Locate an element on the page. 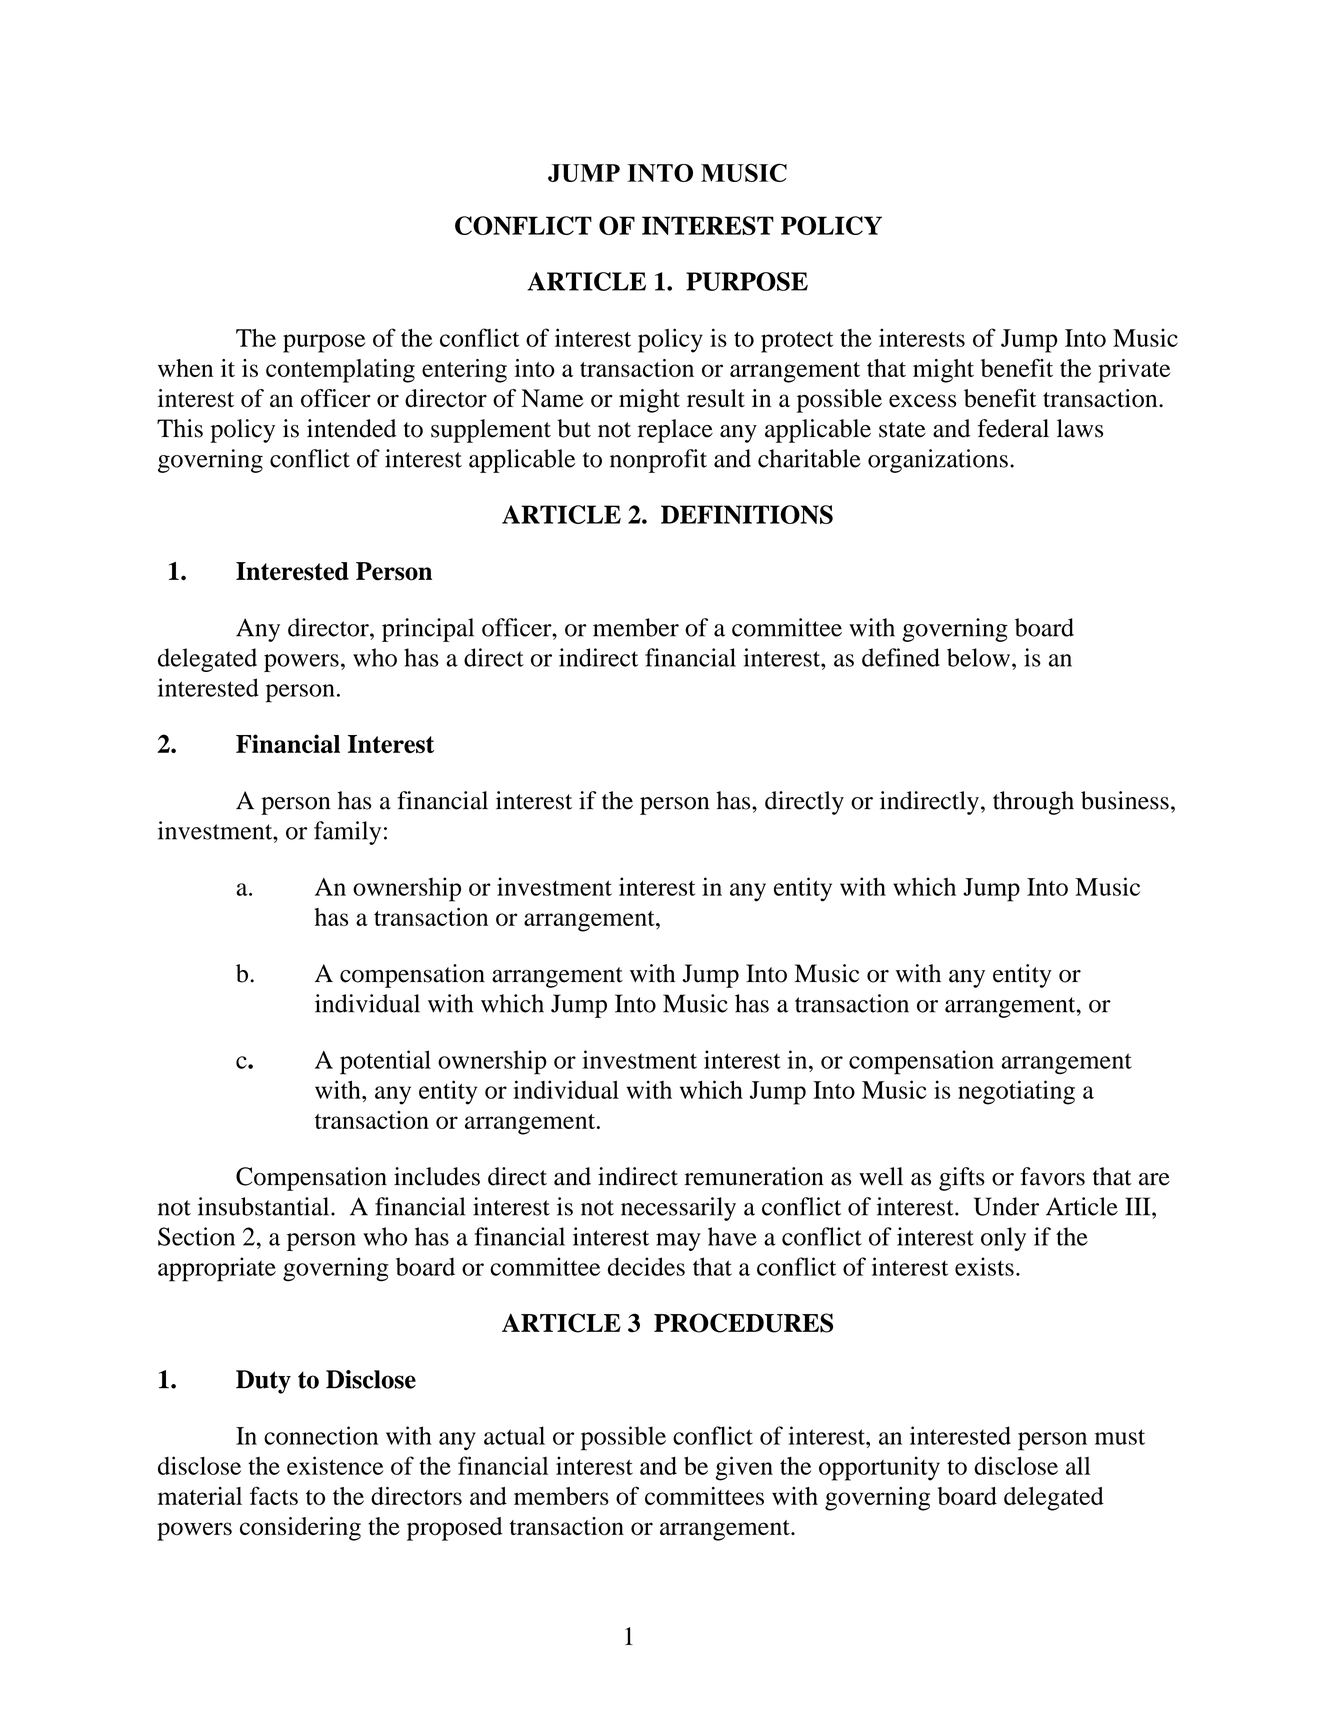  result is located at coordinates (716, 398).
